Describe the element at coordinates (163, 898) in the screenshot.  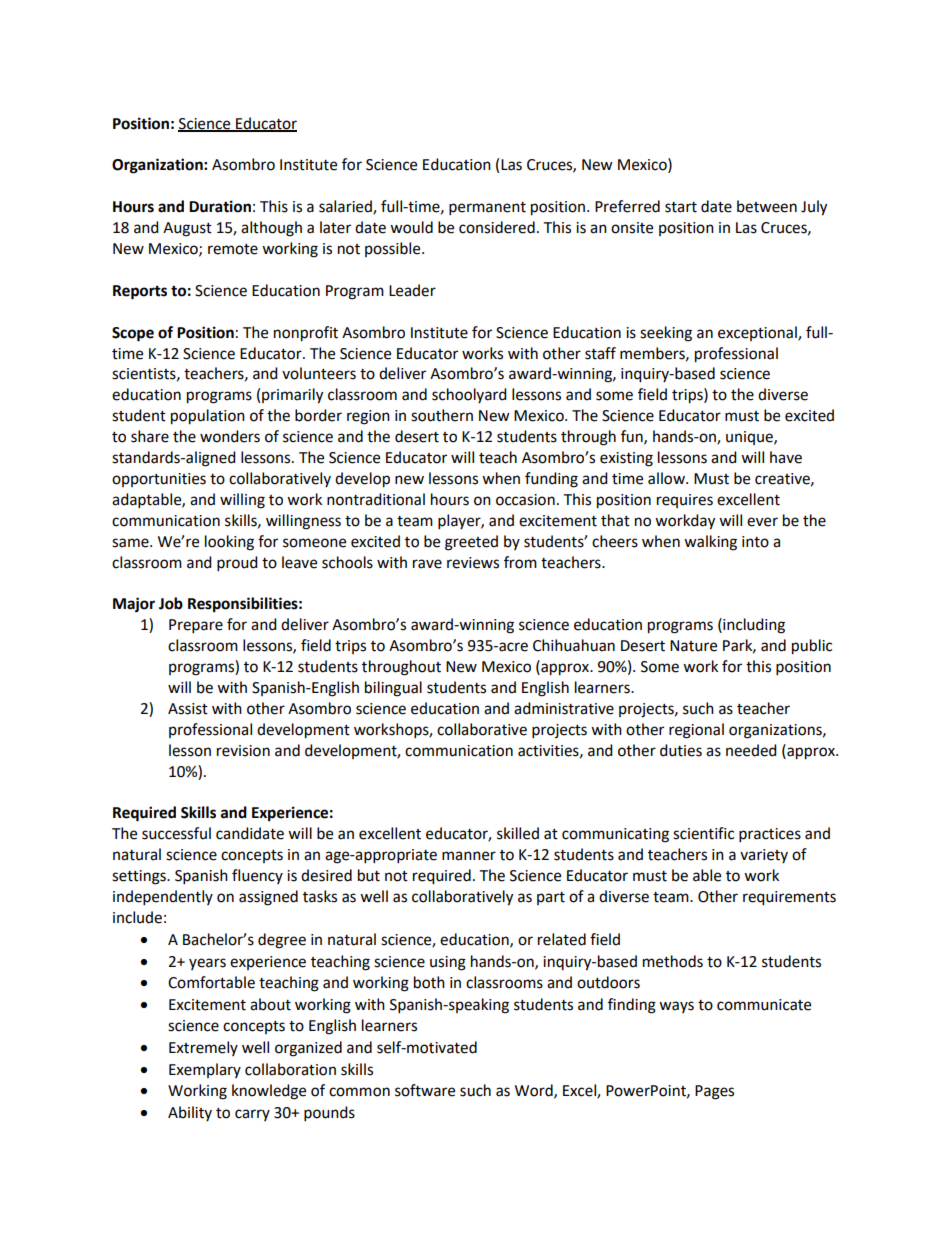
I see `independently` at that location.
